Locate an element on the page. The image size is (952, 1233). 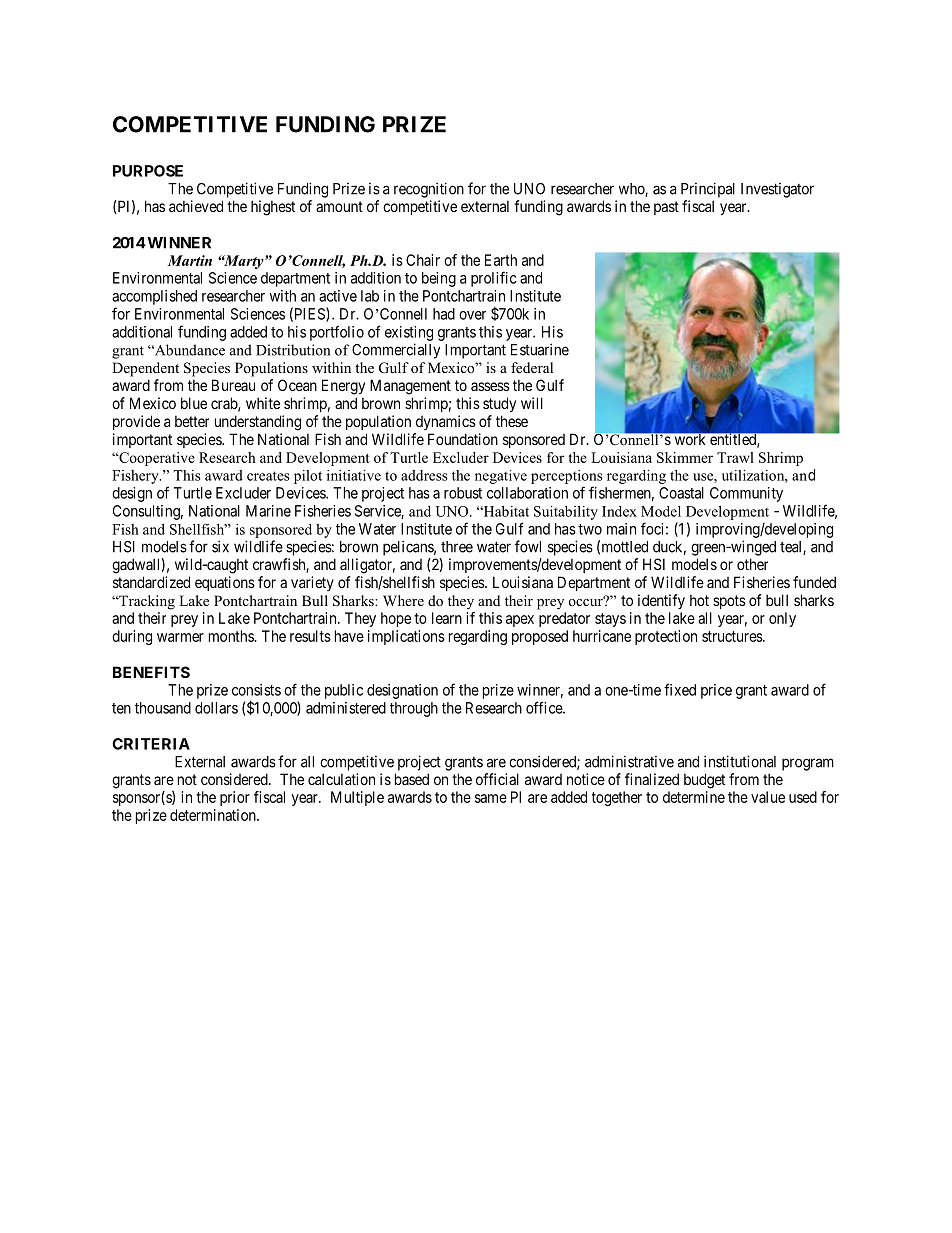
creates is located at coordinates (268, 476).
